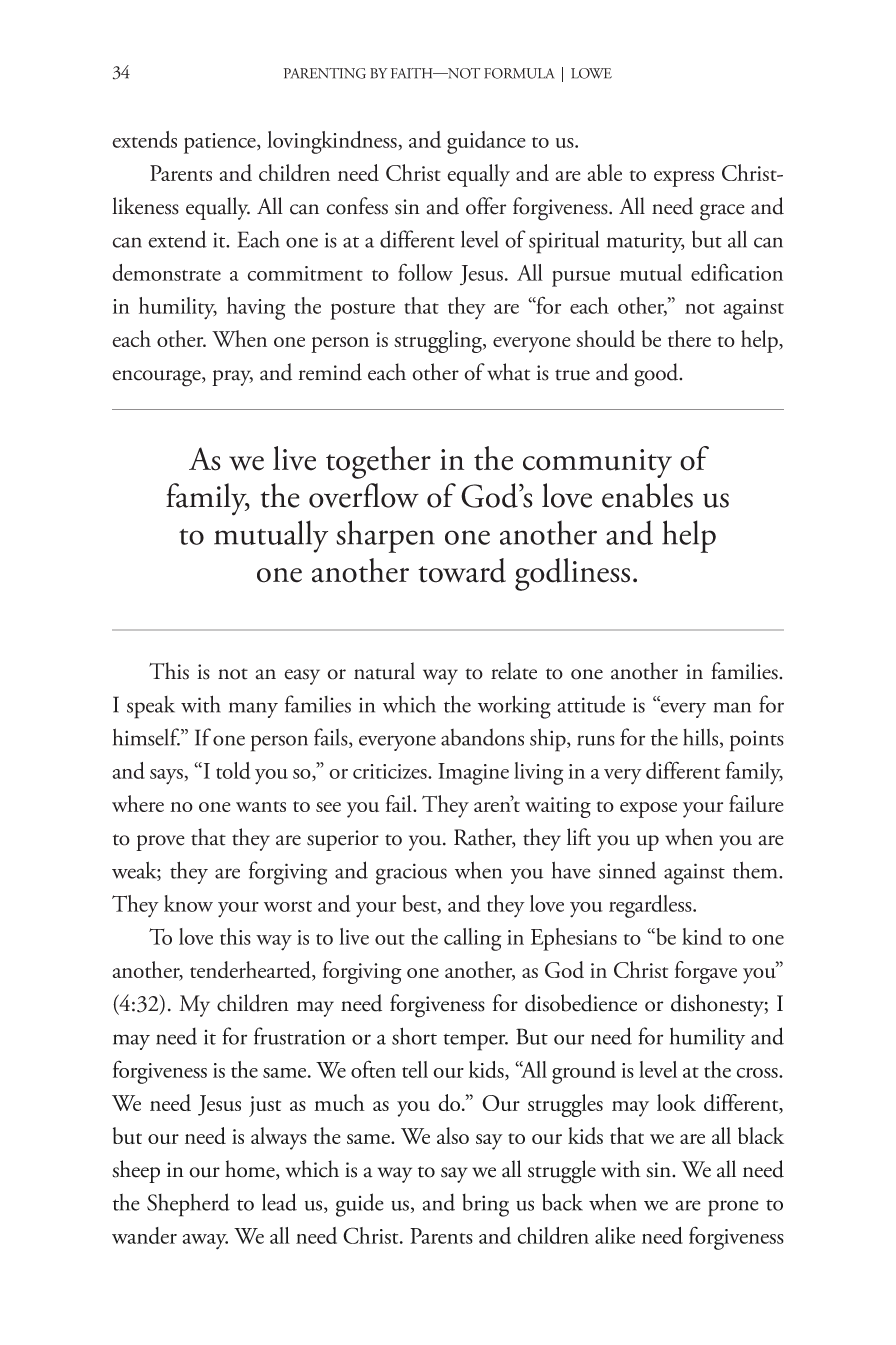 The width and height of the screenshot is (896, 1345). What do you see at coordinates (485, 1205) in the screenshot?
I see `bring` at bounding box center [485, 1205].
